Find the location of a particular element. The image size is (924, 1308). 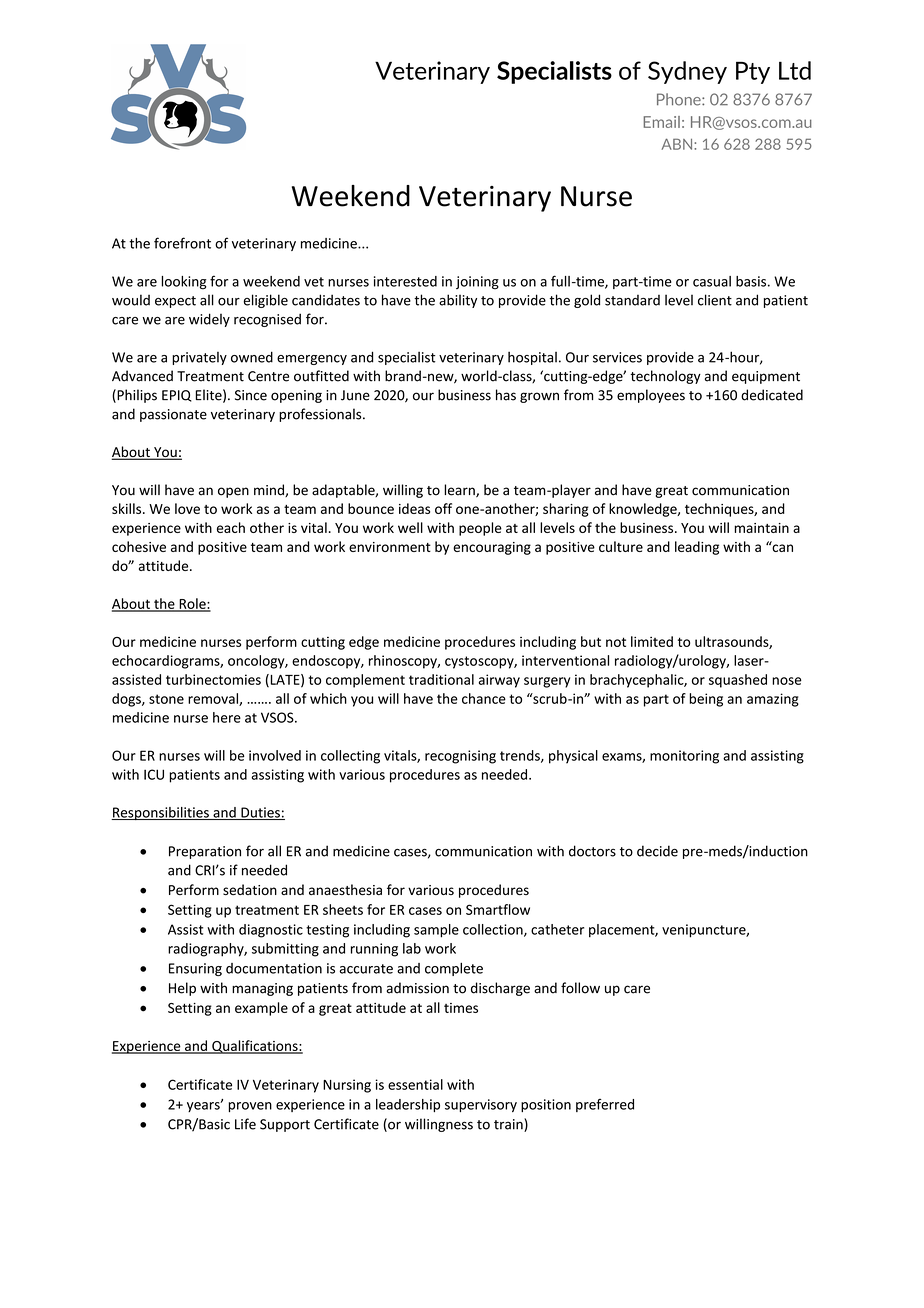

Email is located at coordinates (661, 122).
